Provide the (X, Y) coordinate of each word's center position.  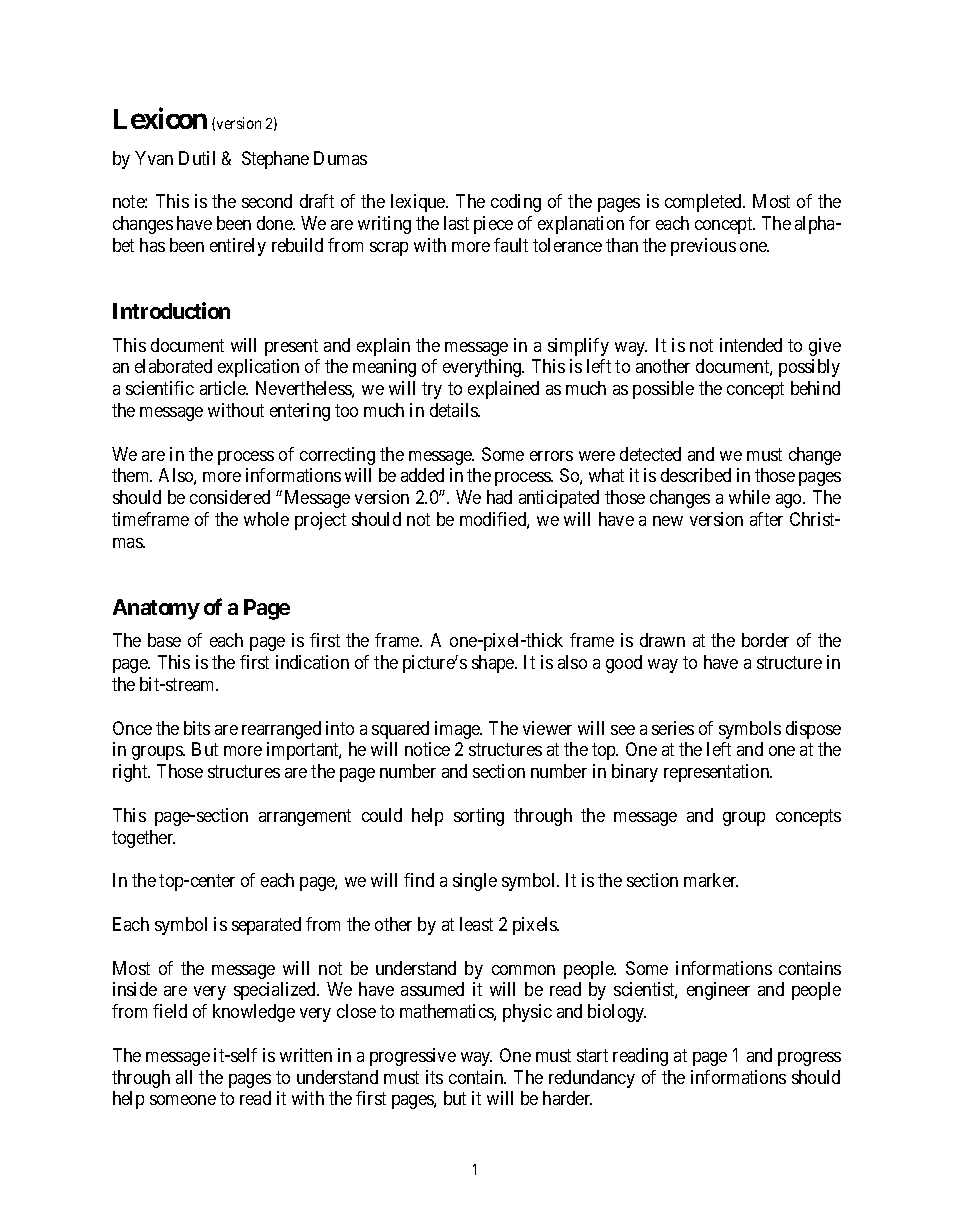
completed (704, 203)
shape (494, 664)
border (765, 640)
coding (516, 203)
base (164, 640)
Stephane (275, 160)
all (184, 1077)
